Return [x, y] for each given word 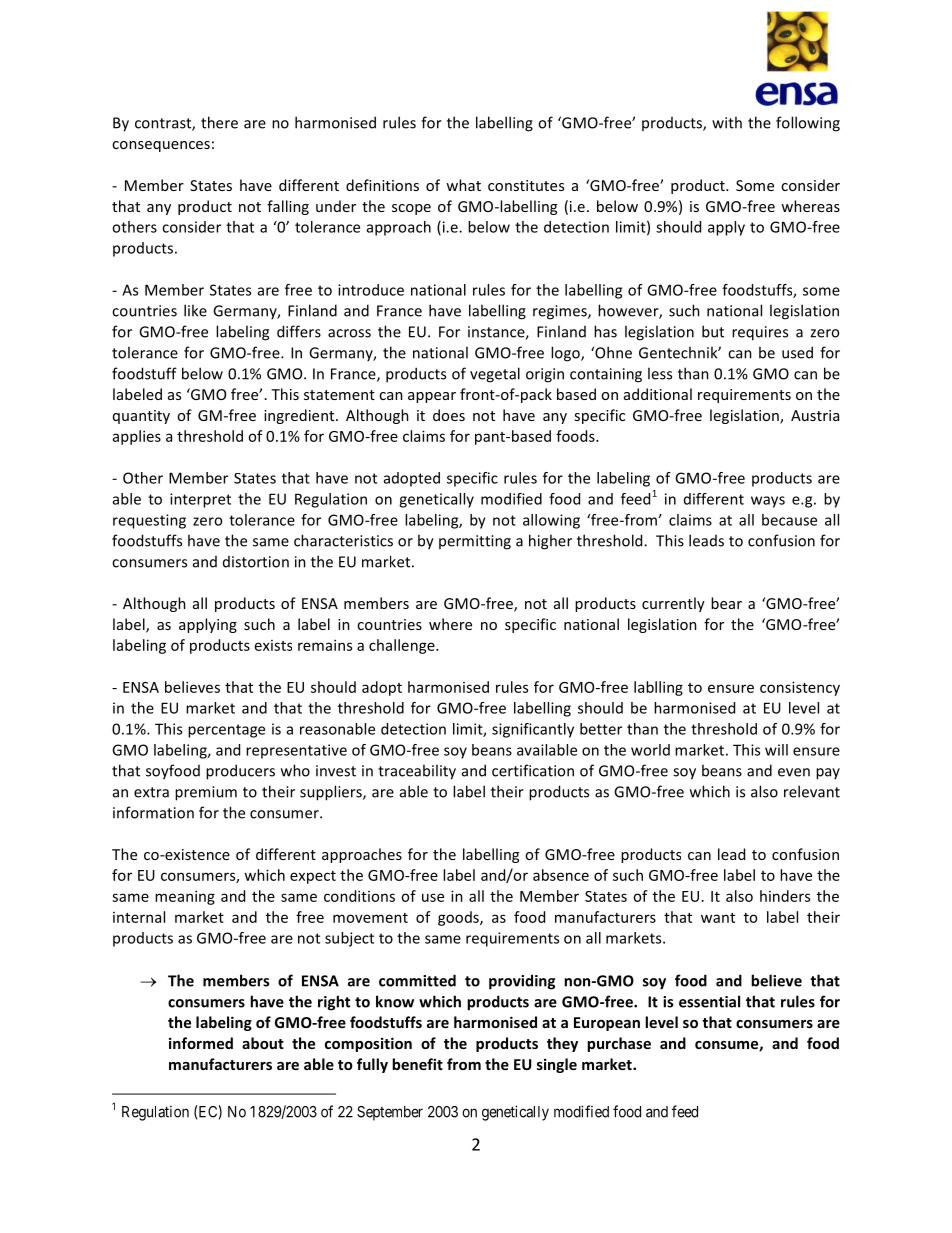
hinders [785, 896]
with [727, 122]
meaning [185, 897]
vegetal [495, 375]
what [463, 185]
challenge [403, 646]
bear [726, 603]
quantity [141, 417]
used [797, 352]
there [219, 122]
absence [561, 875]
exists [273, 645]
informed [201, 1043]
